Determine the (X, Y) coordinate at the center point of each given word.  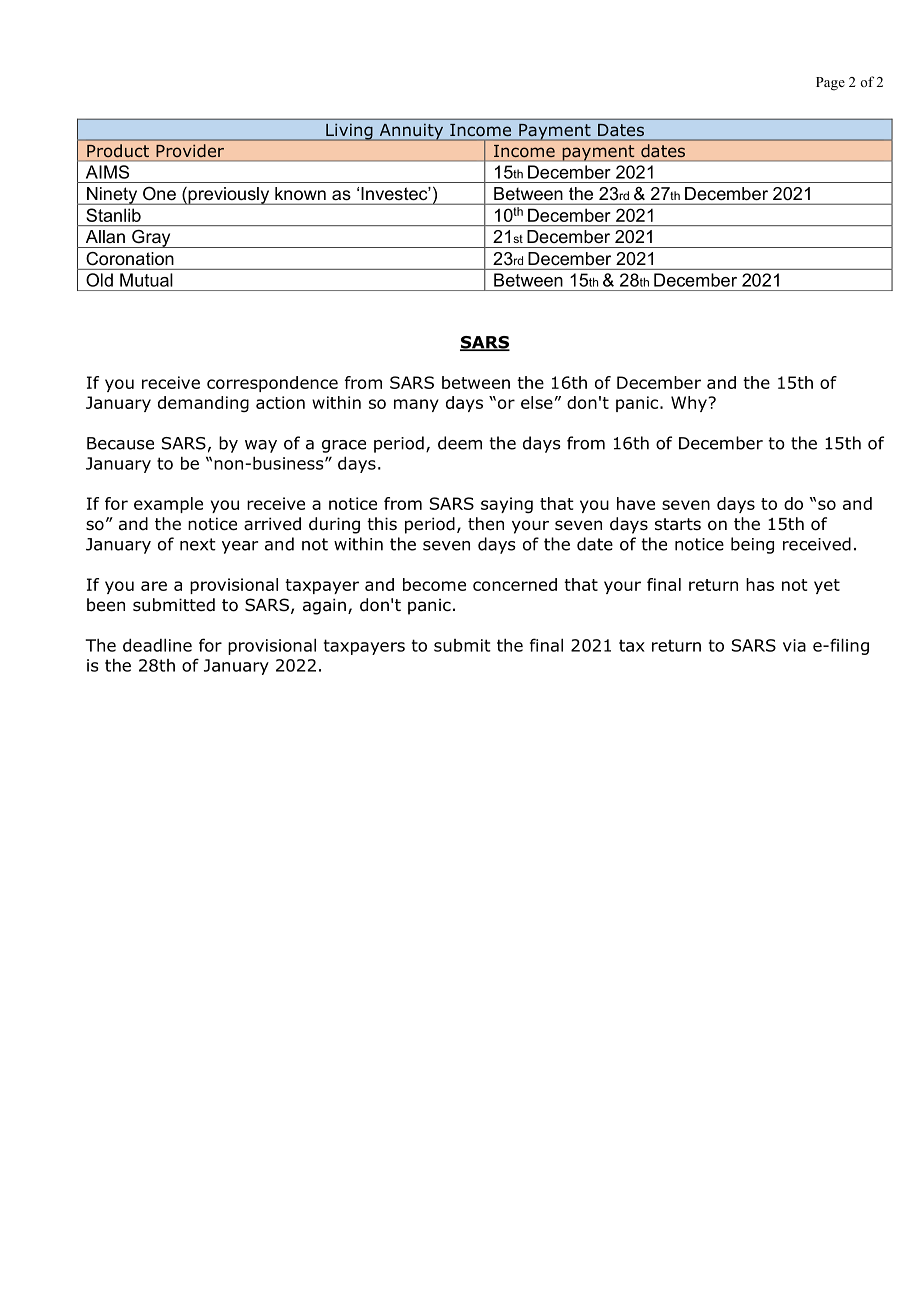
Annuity (411, 132)
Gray (151, 239)
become (434, 584)
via (794, 645)
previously (229, 196)
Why (690, 404)
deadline (157, 645)
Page (830, 84)
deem (460, 443)
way (261, 446)
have (636, 503)
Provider (190, 150)
